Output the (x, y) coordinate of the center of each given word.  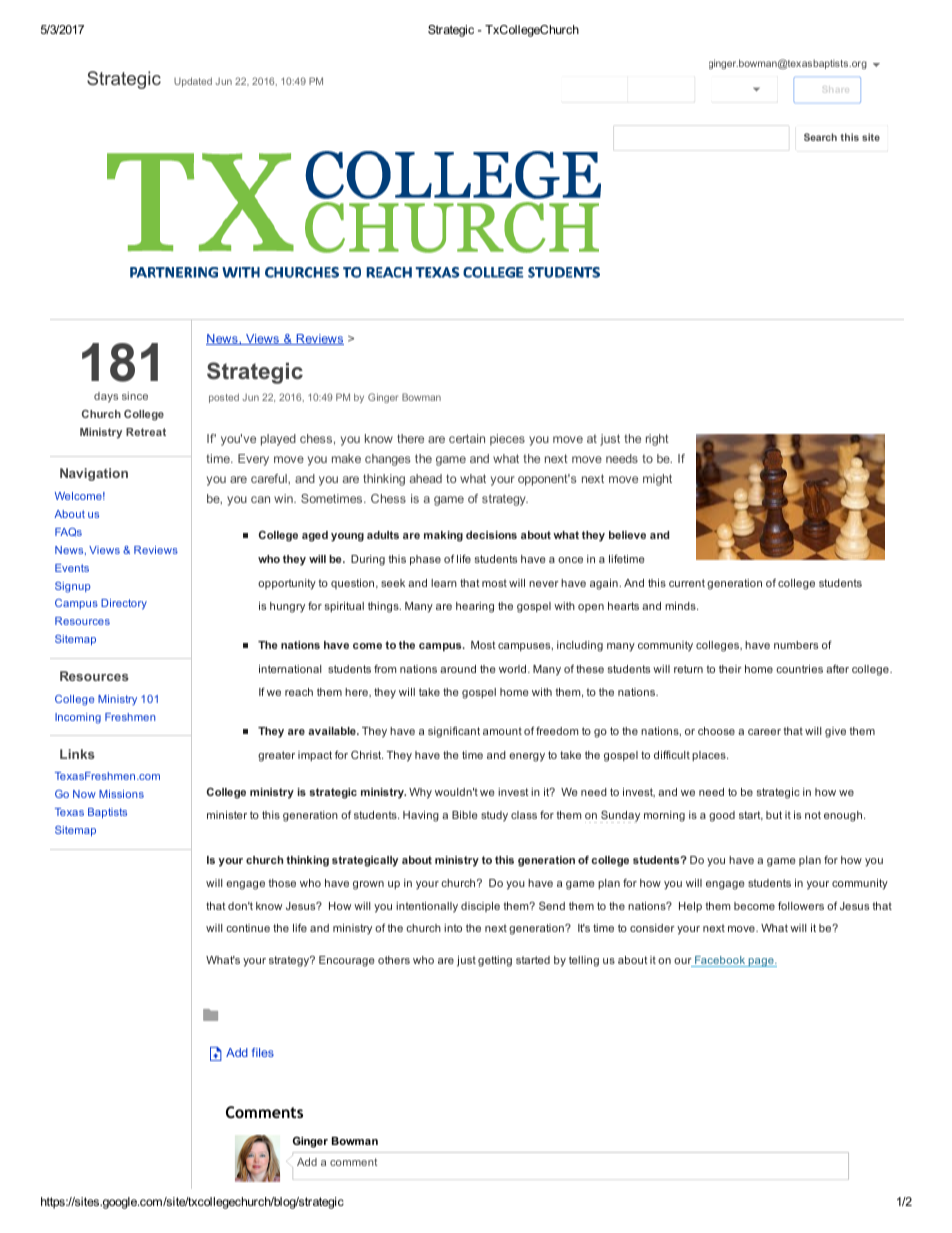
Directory (124, 604)
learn (444, 583)
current (687, 583)
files (263, 1052)
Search (820, 137)
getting (495, 961)
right (657, 440)
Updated (193, 82)
